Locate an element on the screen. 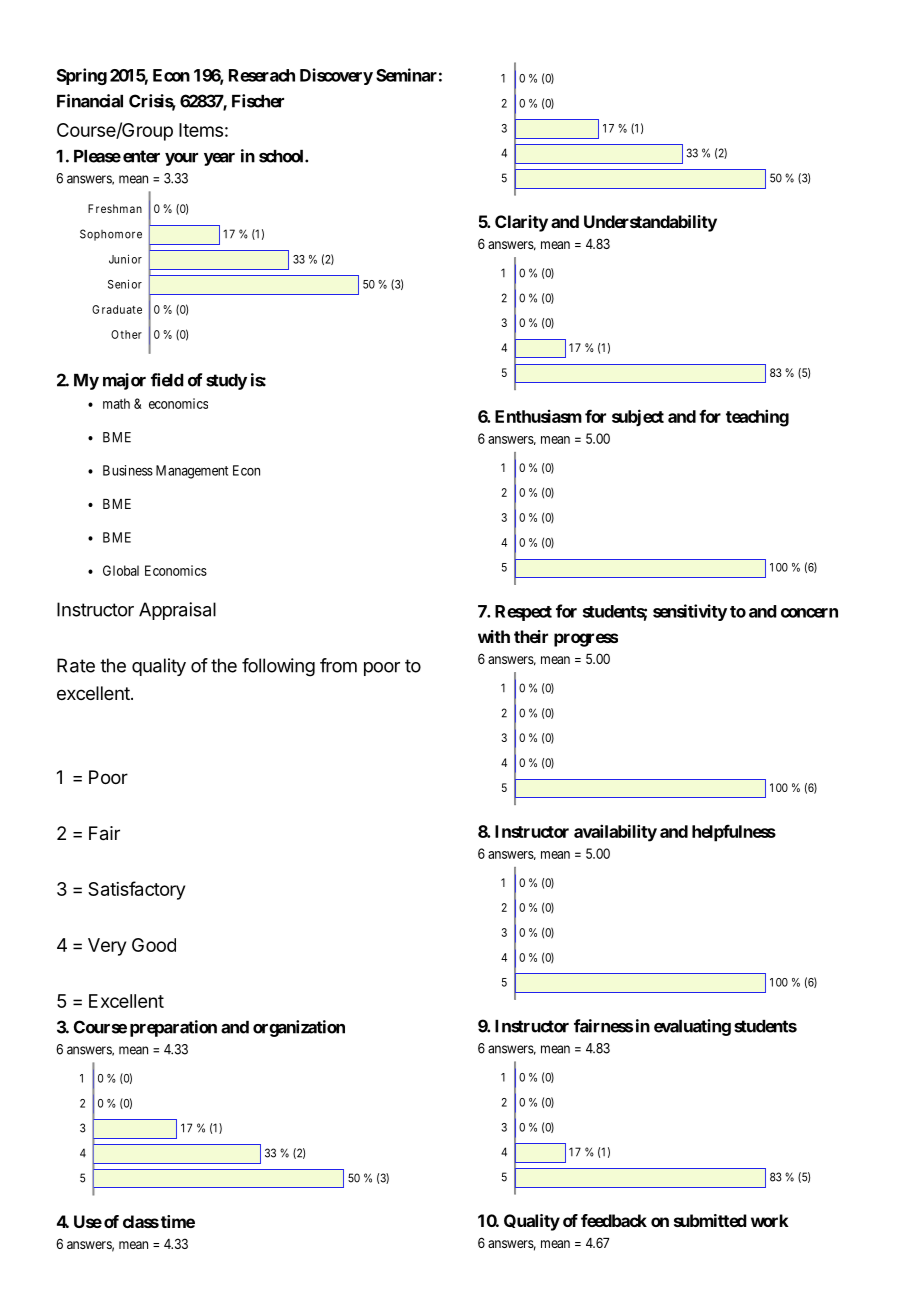 This screenshot has height=1308, width=924. preparation is located at coordinates (173, 1028).
